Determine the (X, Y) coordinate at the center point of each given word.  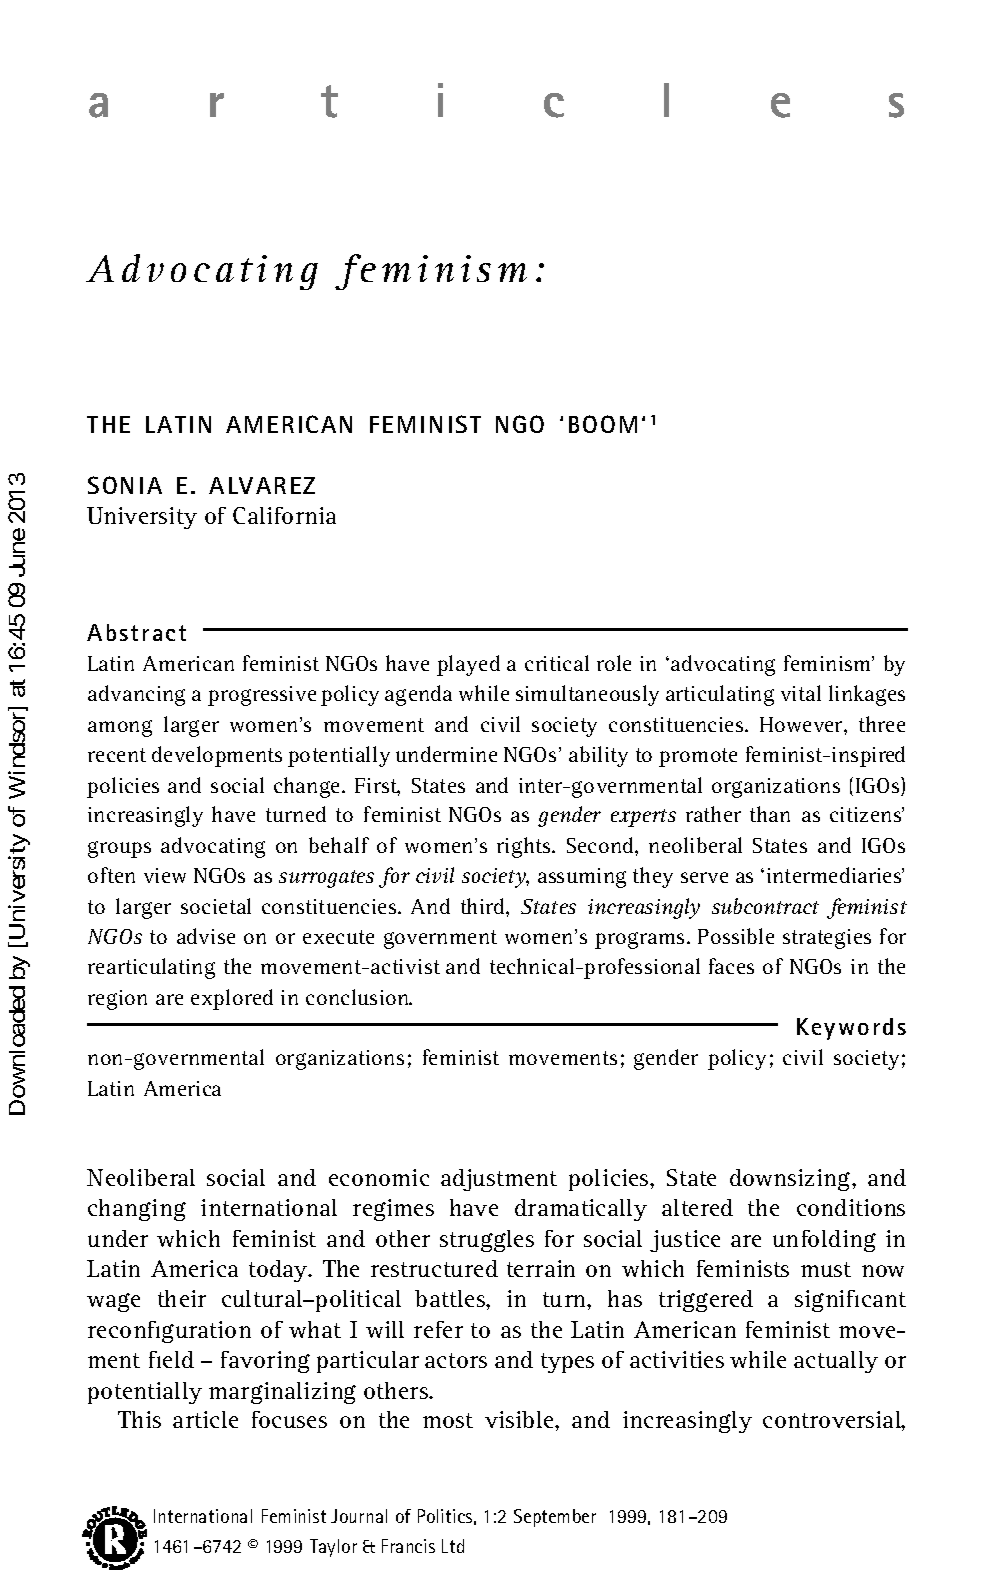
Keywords (851, 1029)
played (468, 665)
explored (232, 999)
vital (801, 693)
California (284, 515)
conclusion (359, 997)
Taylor (333, 1548)
